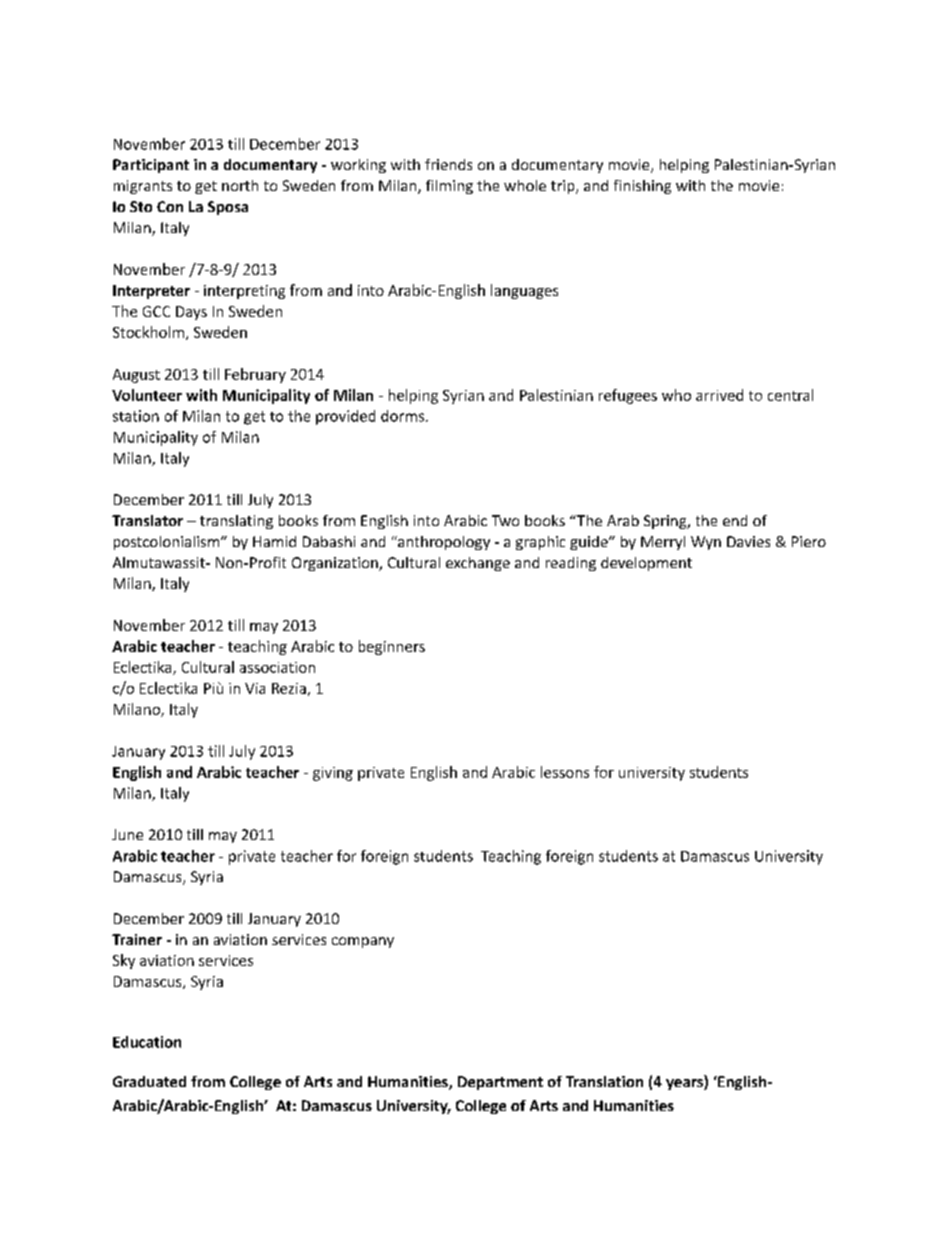 Image resolution: width=952 pixels, height=1233 pixels. I want to click on north, so click(240, 185).
